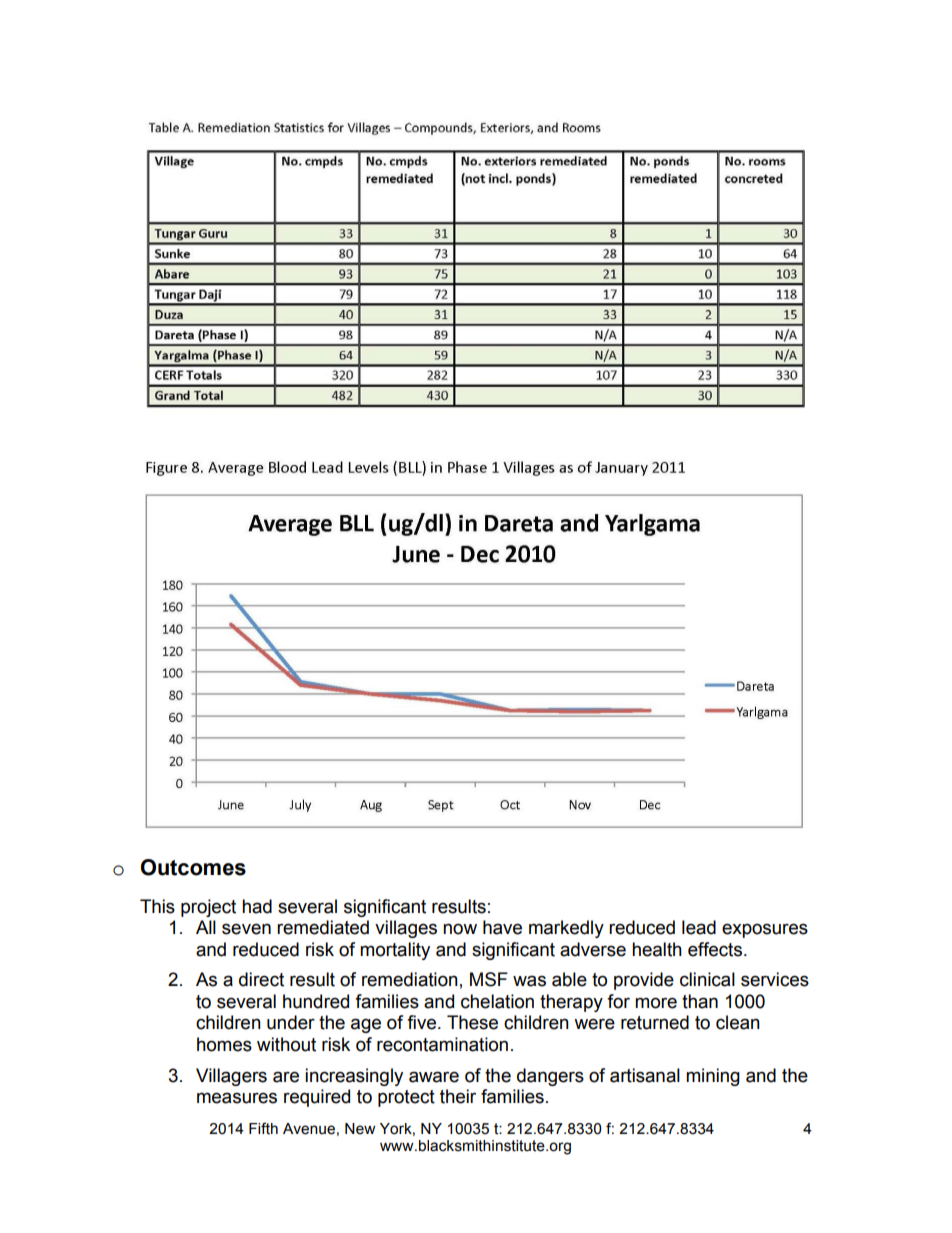  What do you see at coordinates (699, 927) in the image?
I see `lead` at bounding box center [699, 927].
